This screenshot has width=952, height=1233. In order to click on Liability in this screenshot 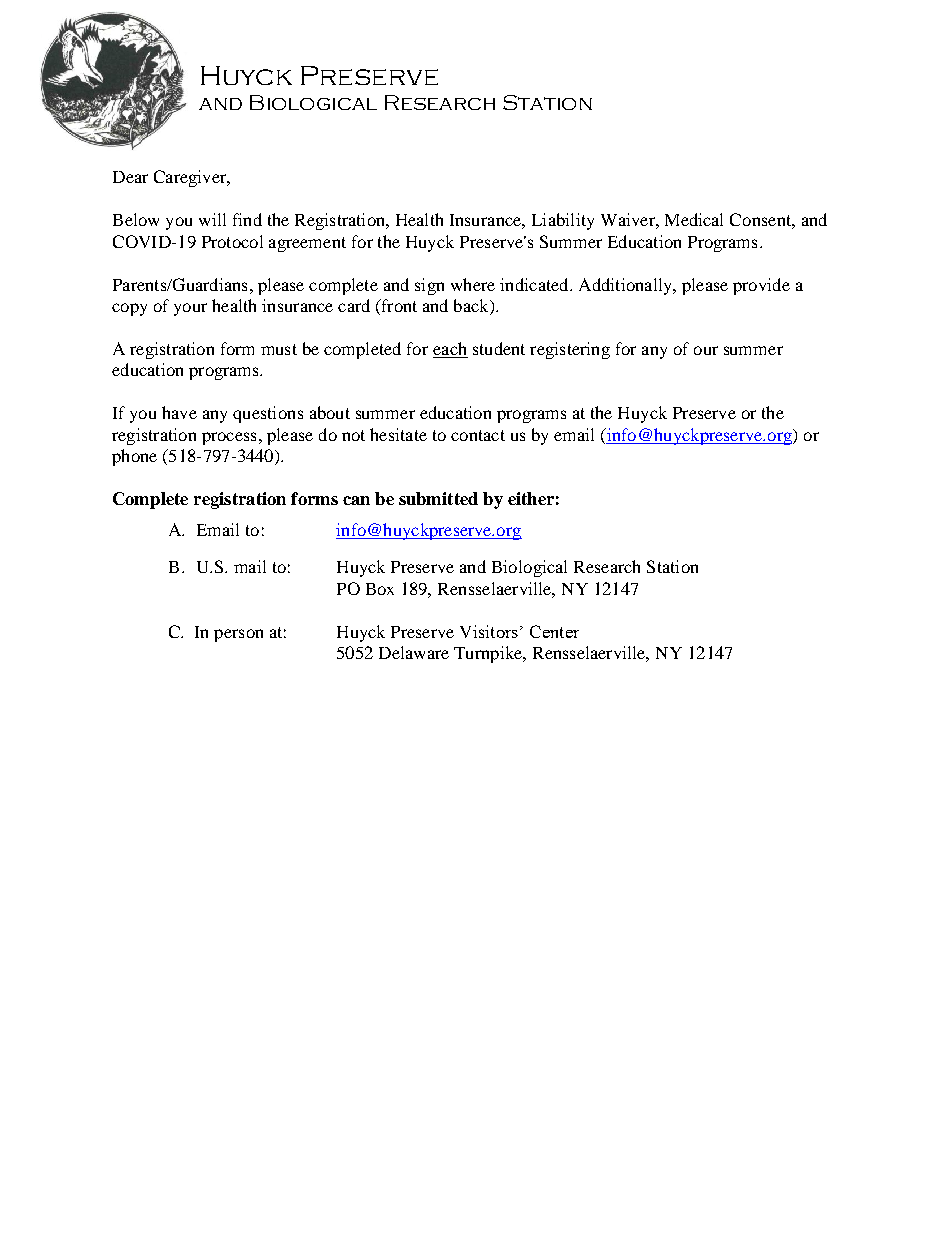, I will do `click(563, 221)`.
